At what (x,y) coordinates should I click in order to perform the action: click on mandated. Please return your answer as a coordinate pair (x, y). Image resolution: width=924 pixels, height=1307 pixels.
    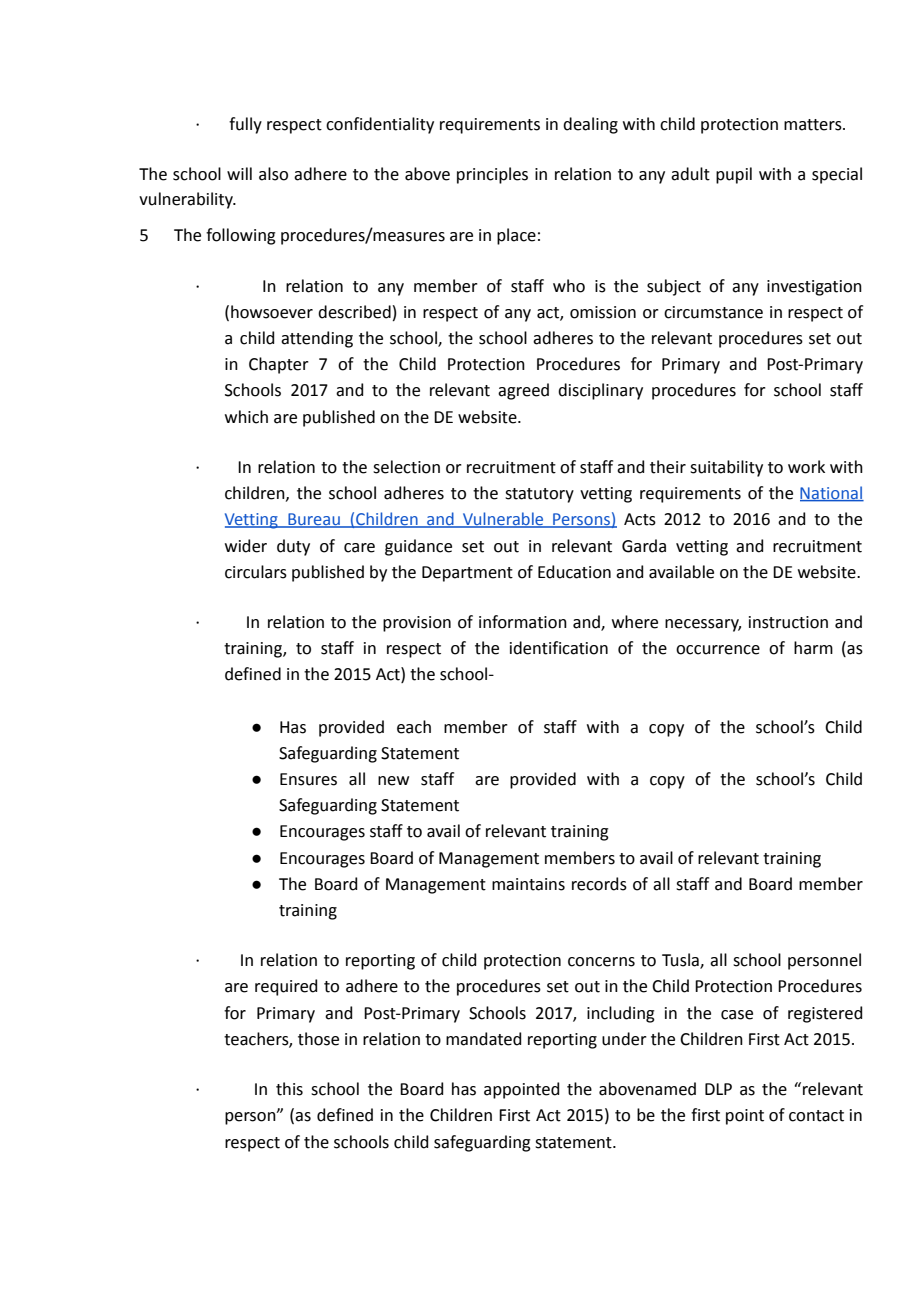
    Looking at the image, I should click on (483, 1039).
